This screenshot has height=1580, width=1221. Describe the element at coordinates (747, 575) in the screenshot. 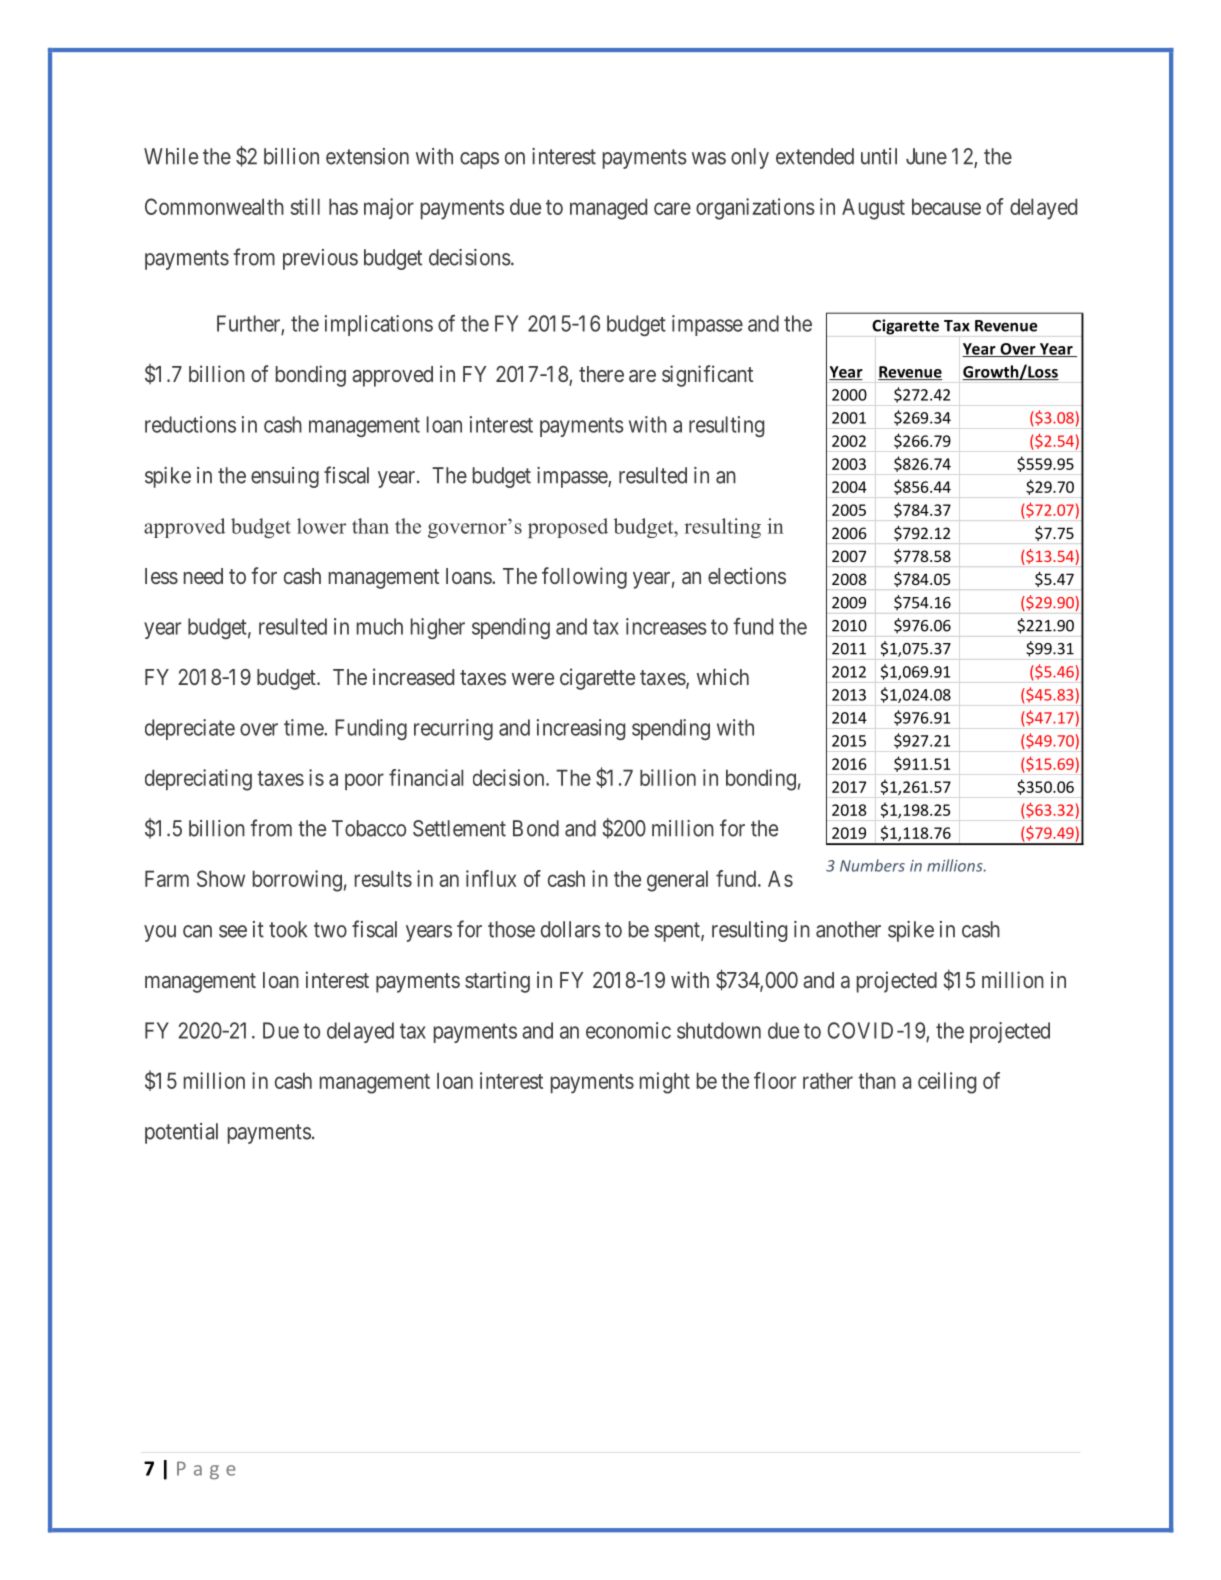

I see `elections` at that location.
